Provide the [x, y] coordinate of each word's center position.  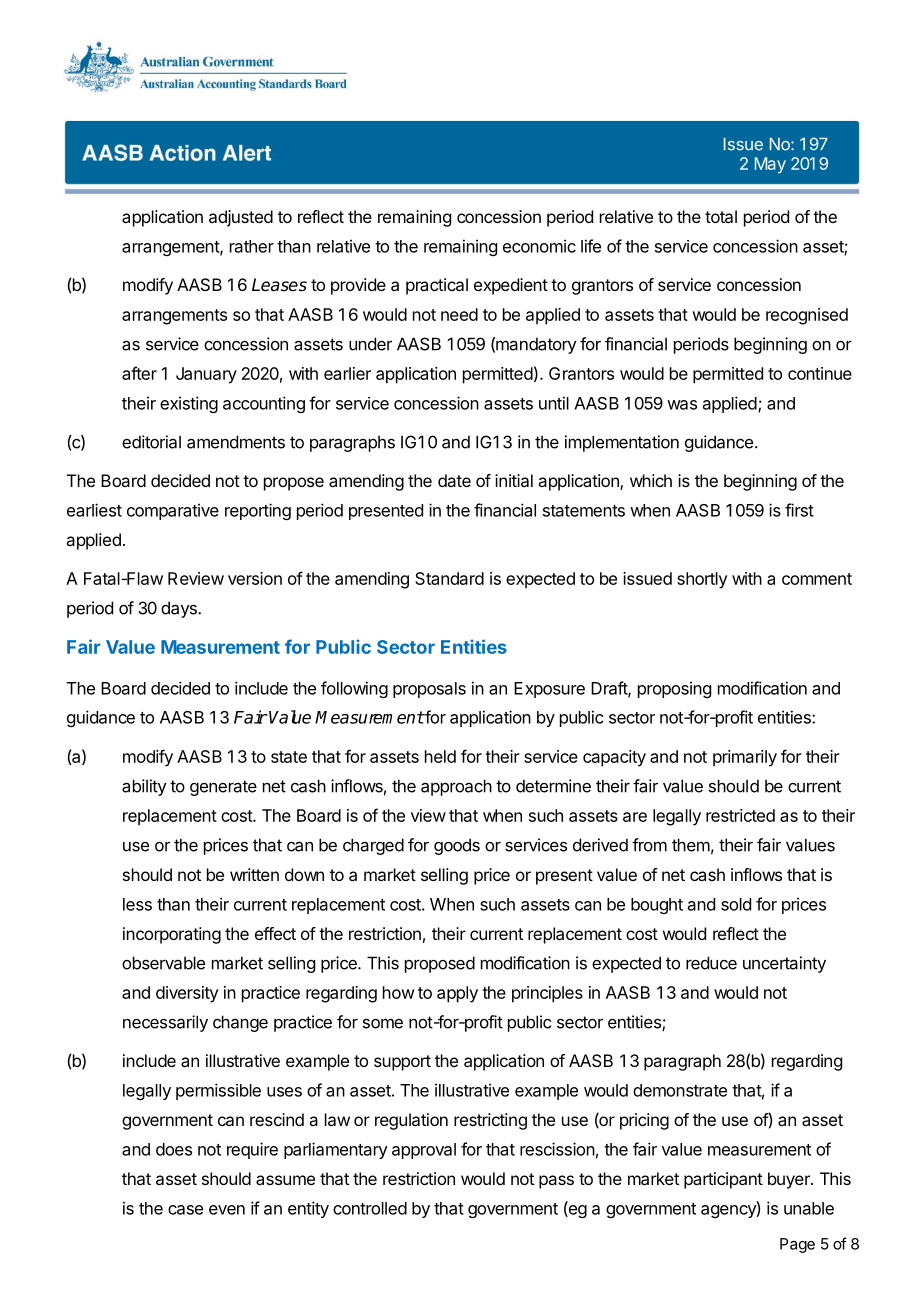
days [180, 609]
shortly [702, 580]
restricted [740, 815]
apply [457, 994]
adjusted [241, 218]
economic [539, 246]
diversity [187, 994]
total [721, 216]
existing [189, 404]
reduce [711, 963]
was [682, 405]
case [185, 1210]
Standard [449, 578]
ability [144, 787]
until [554, 403]
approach [456, 787]
